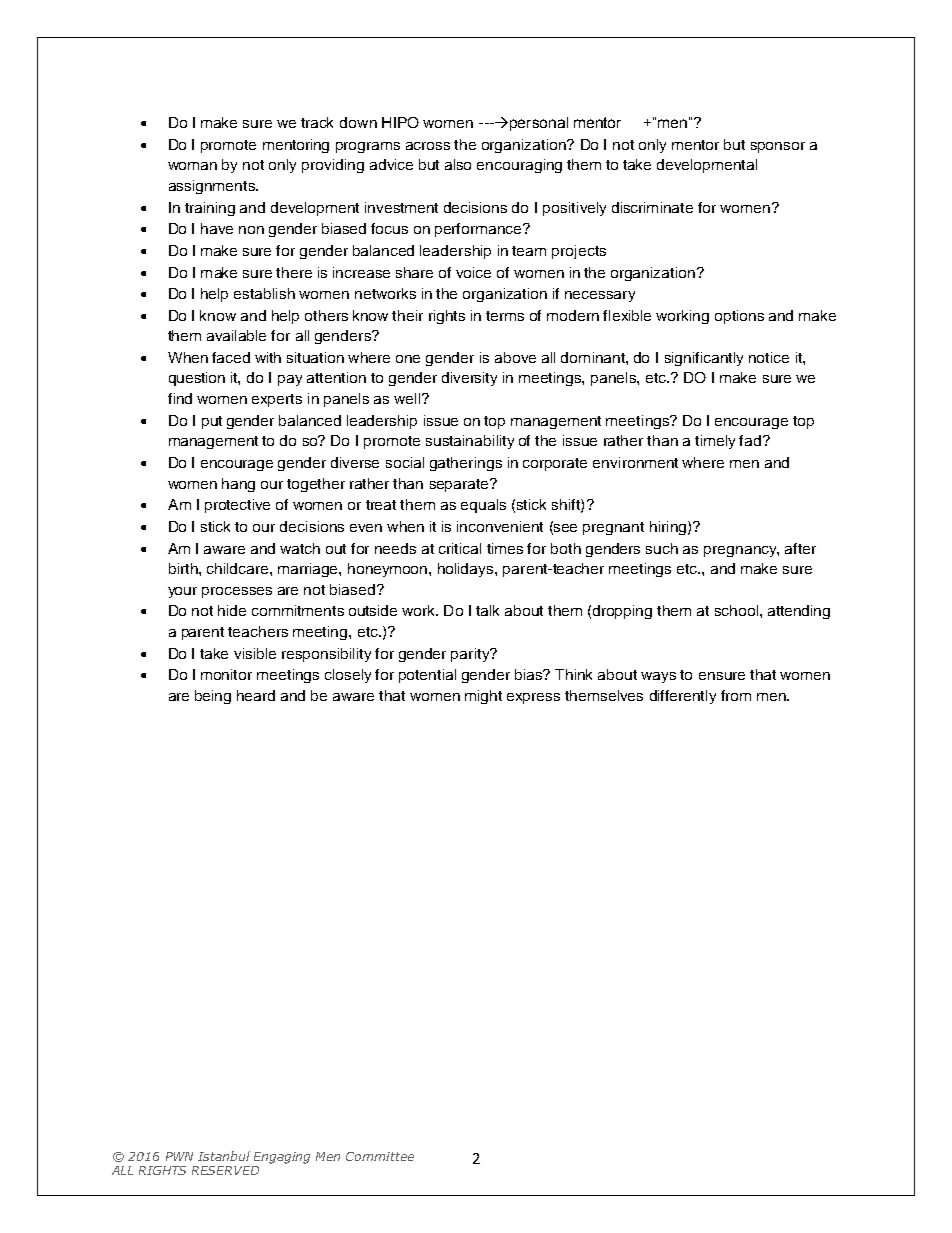  I want to click on might, so click(483, 697).
